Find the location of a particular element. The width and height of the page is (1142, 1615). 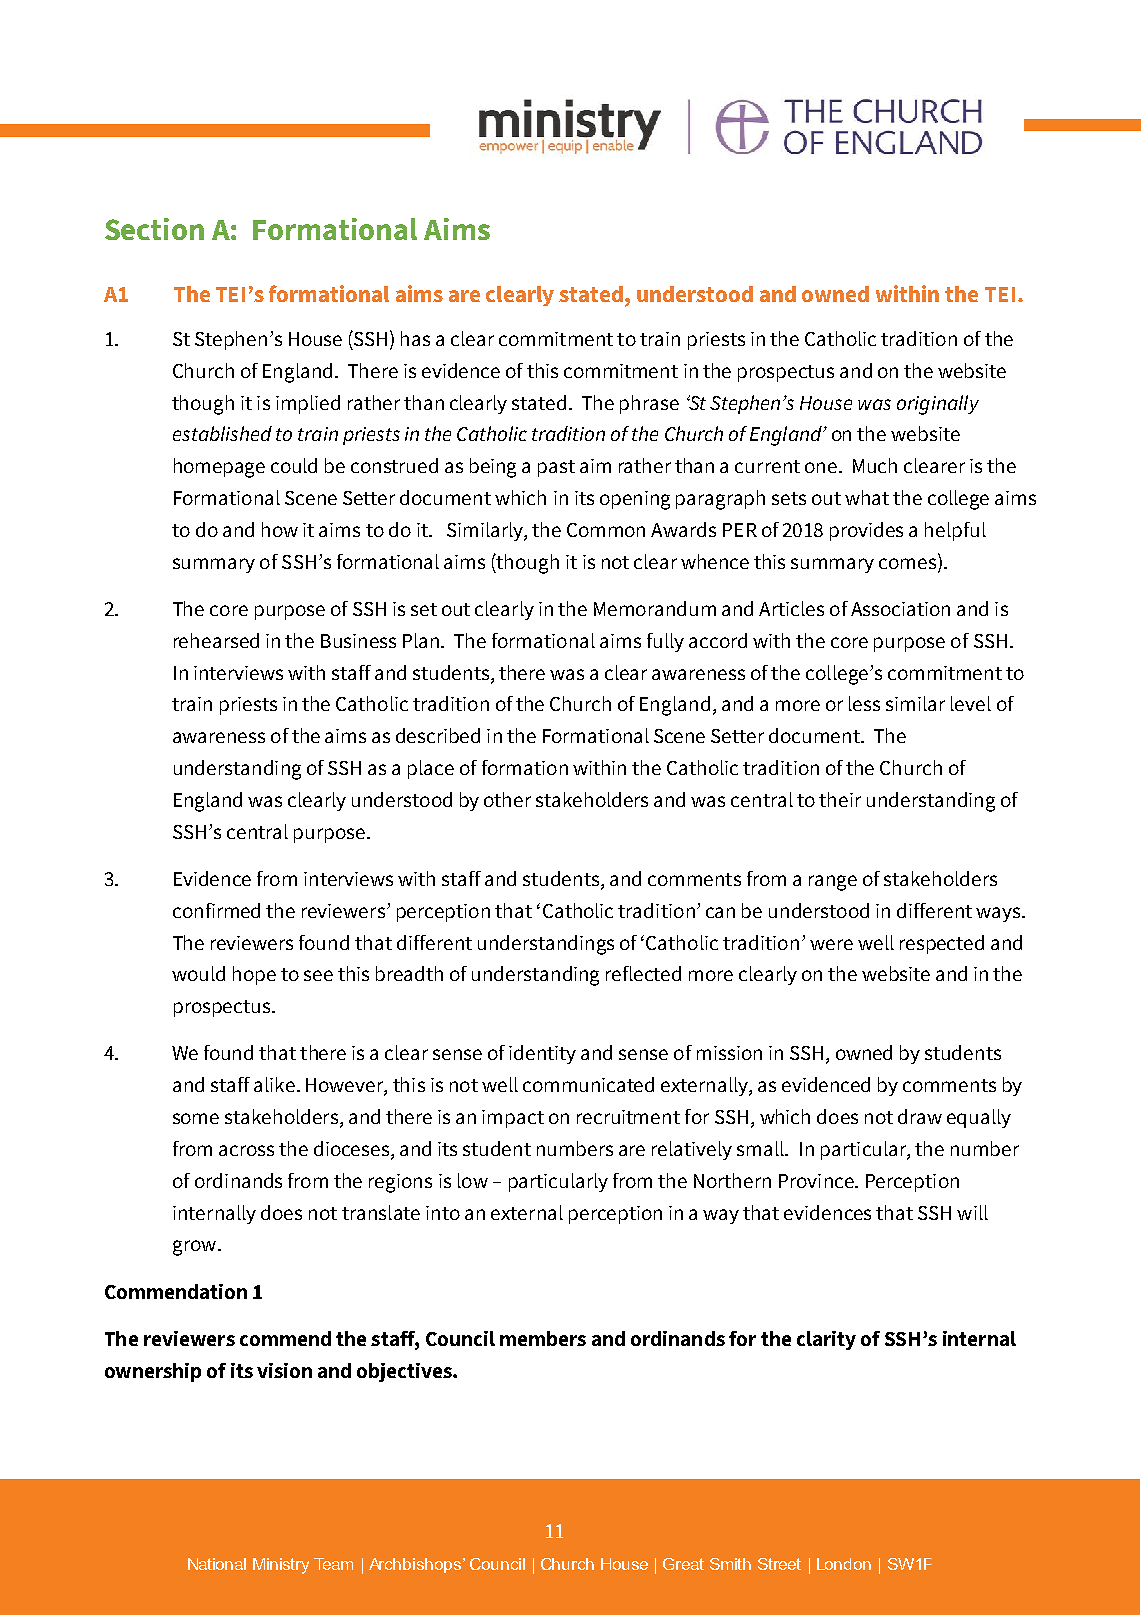

homepage is located at coordinates (219, 468).
